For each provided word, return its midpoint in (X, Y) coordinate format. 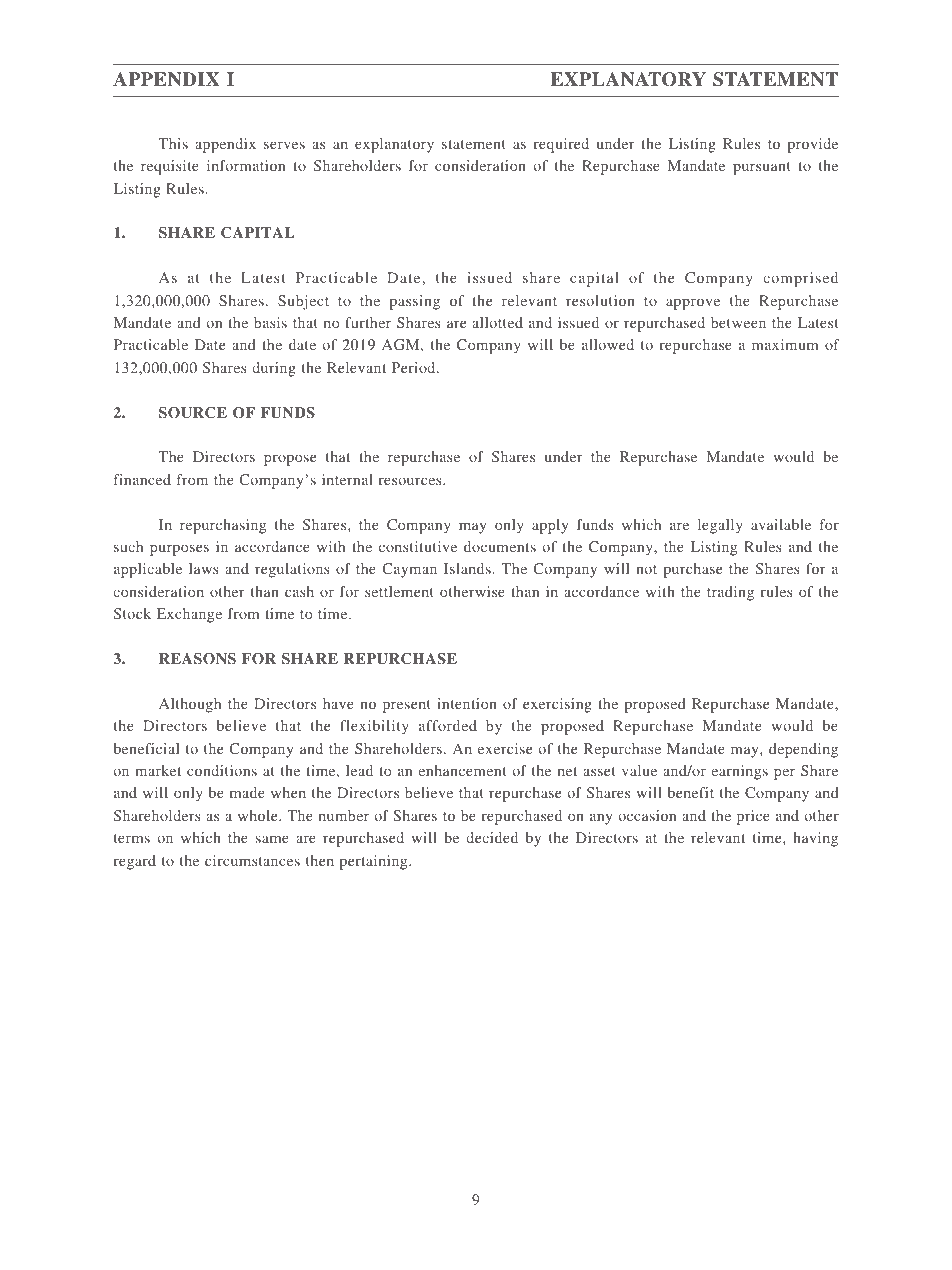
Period (415, 367)
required (561, 145)
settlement (399, 591)
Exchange (189, 615)
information (246, 165)
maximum (785, 344)
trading (730, 593)
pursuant (762, 168)
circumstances (252, 860)
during (274, 369)
